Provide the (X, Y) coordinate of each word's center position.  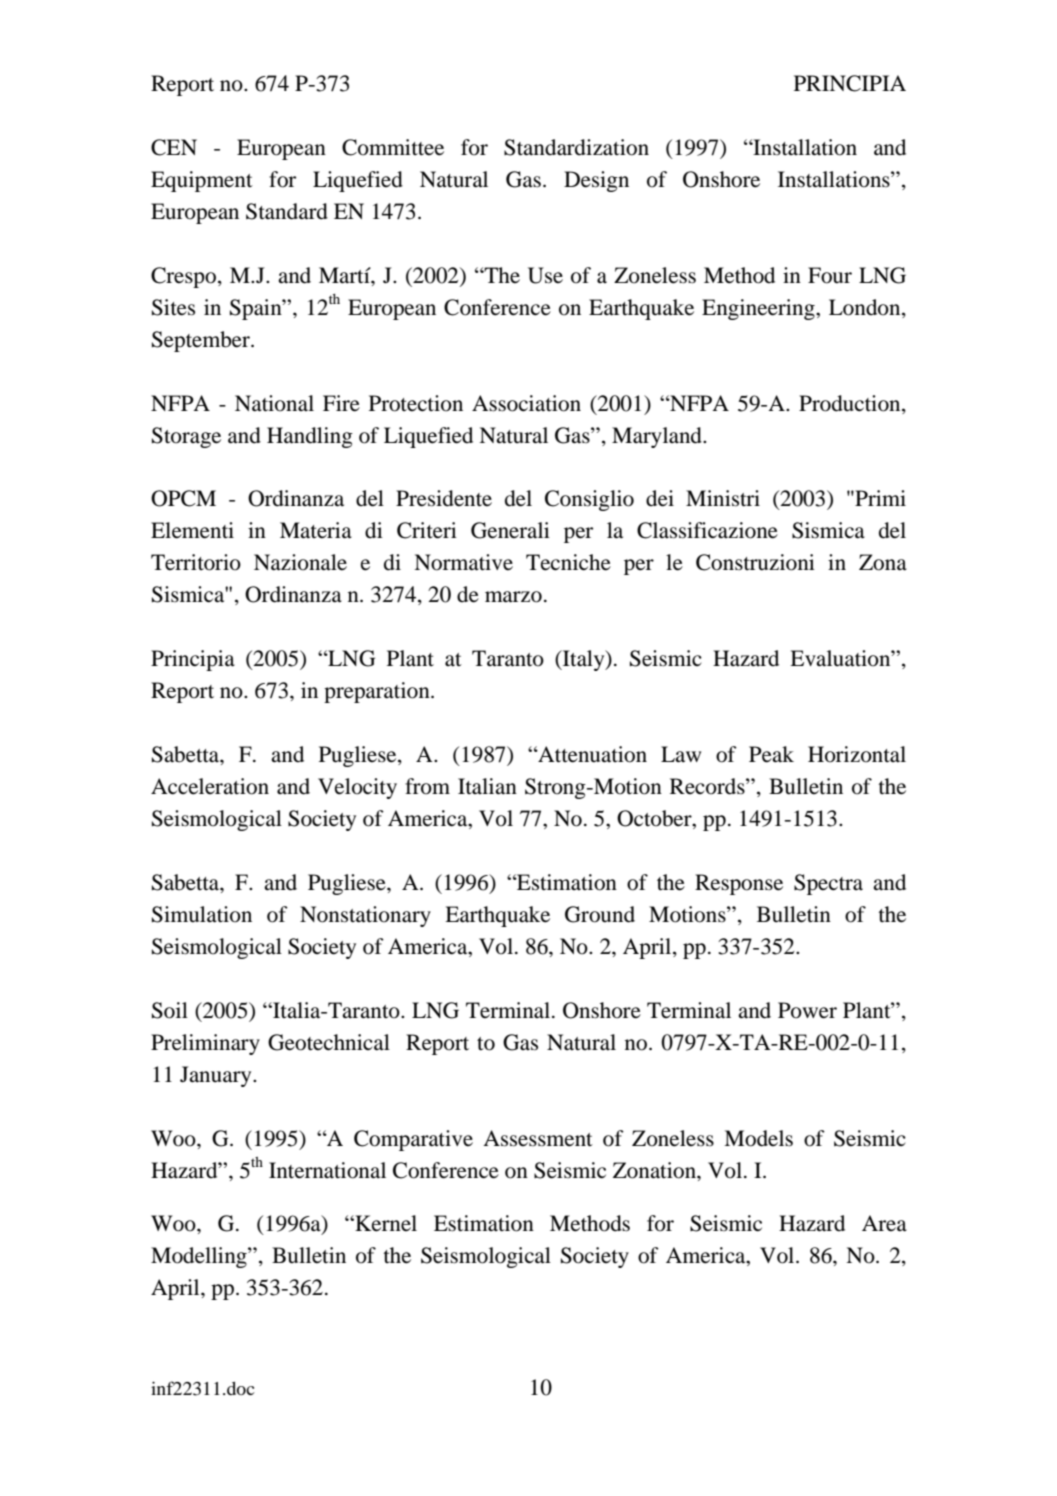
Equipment (202, 181)
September (202, 341)
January (217, 1076)
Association (526, 403)
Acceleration (210, 786)
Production (851, 403)
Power (807, 1010)
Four (830, 275)
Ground (600, 914)
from (427, 786)
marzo (513, 597)
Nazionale (300, 562)
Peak (771, 754)
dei (660, 498)
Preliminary (205, 1044)
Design (596, 181)
